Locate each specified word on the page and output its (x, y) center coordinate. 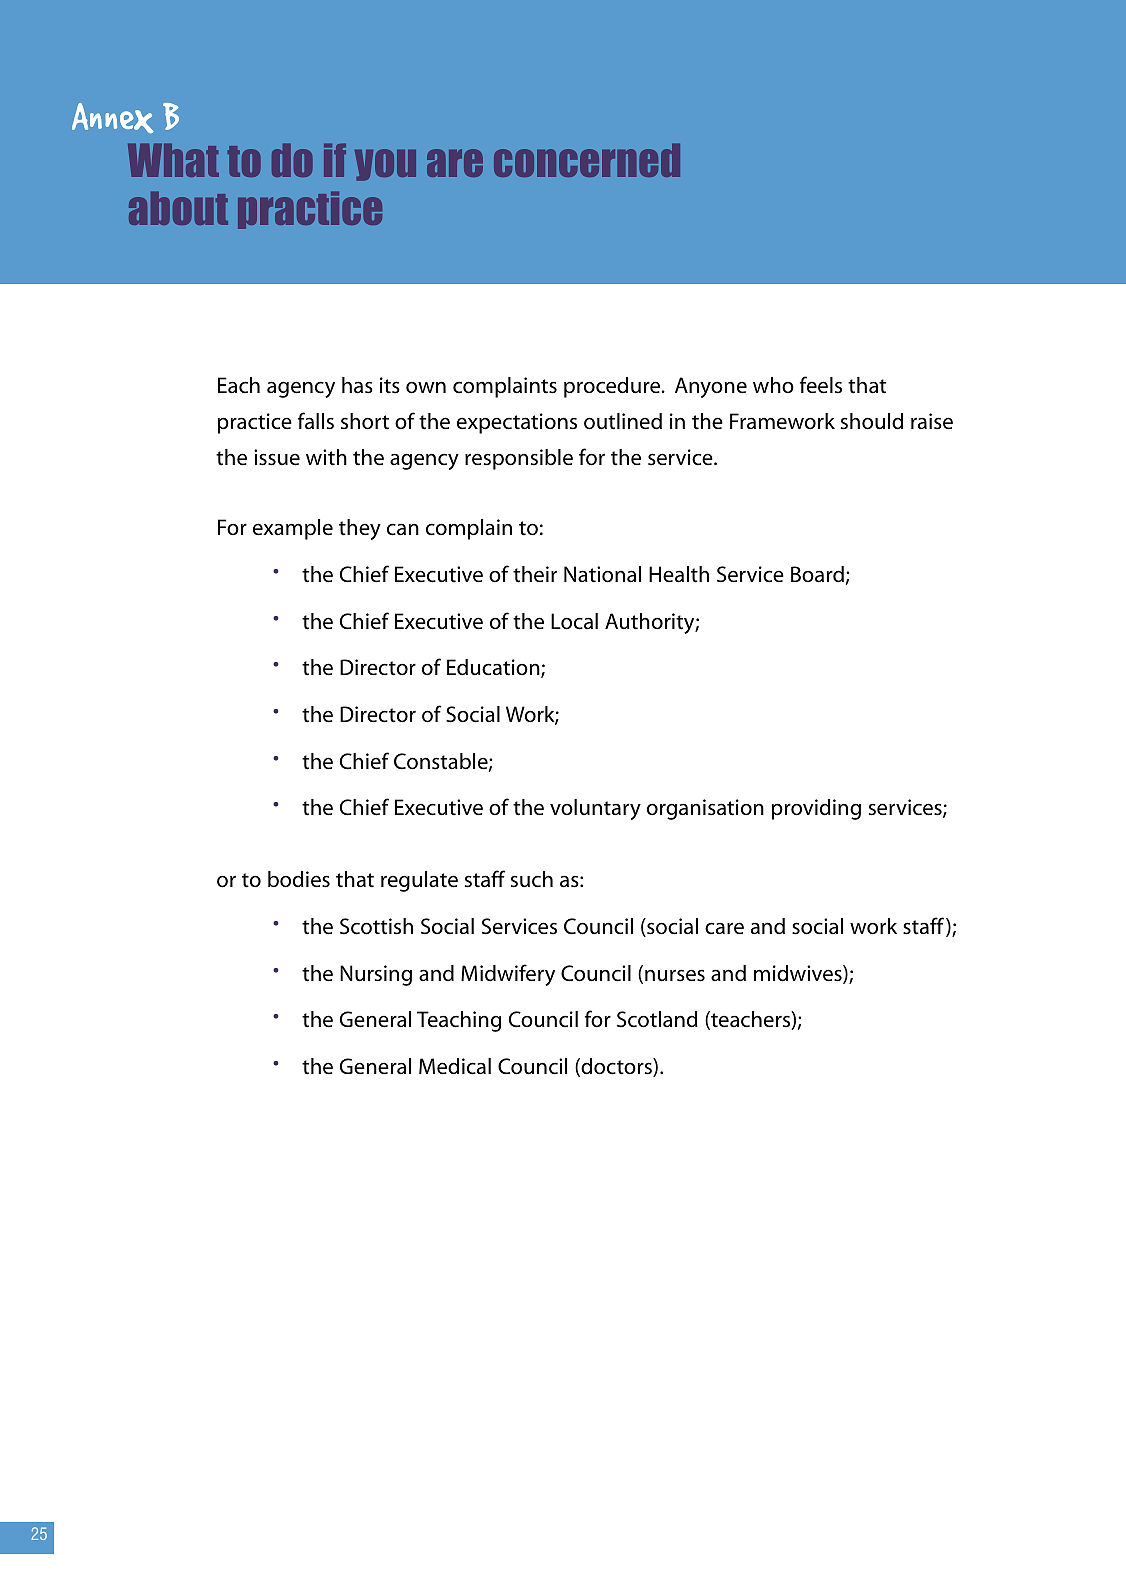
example (293, 529)
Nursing (376, 975)
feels (821, 385)
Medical (455, 1066)
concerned (587, 160)
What (173, 160)
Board (817, 574)
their (535, 574)
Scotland (657, 1019)
